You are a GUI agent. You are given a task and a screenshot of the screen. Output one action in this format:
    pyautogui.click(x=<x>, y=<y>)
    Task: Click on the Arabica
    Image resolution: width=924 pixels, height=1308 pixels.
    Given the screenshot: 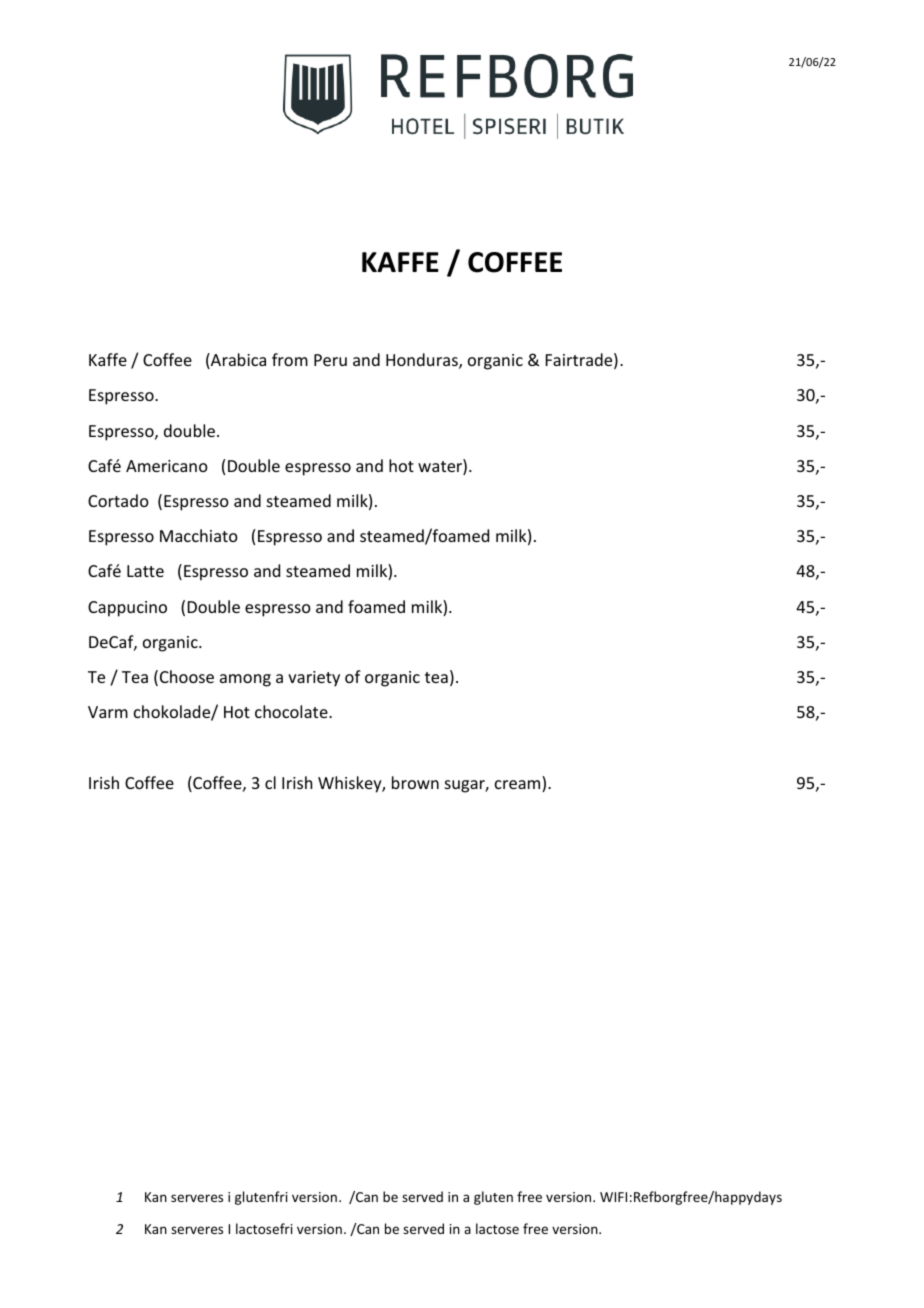 What is the action you would take?
    pyautogui.click(x=237, y=361)
